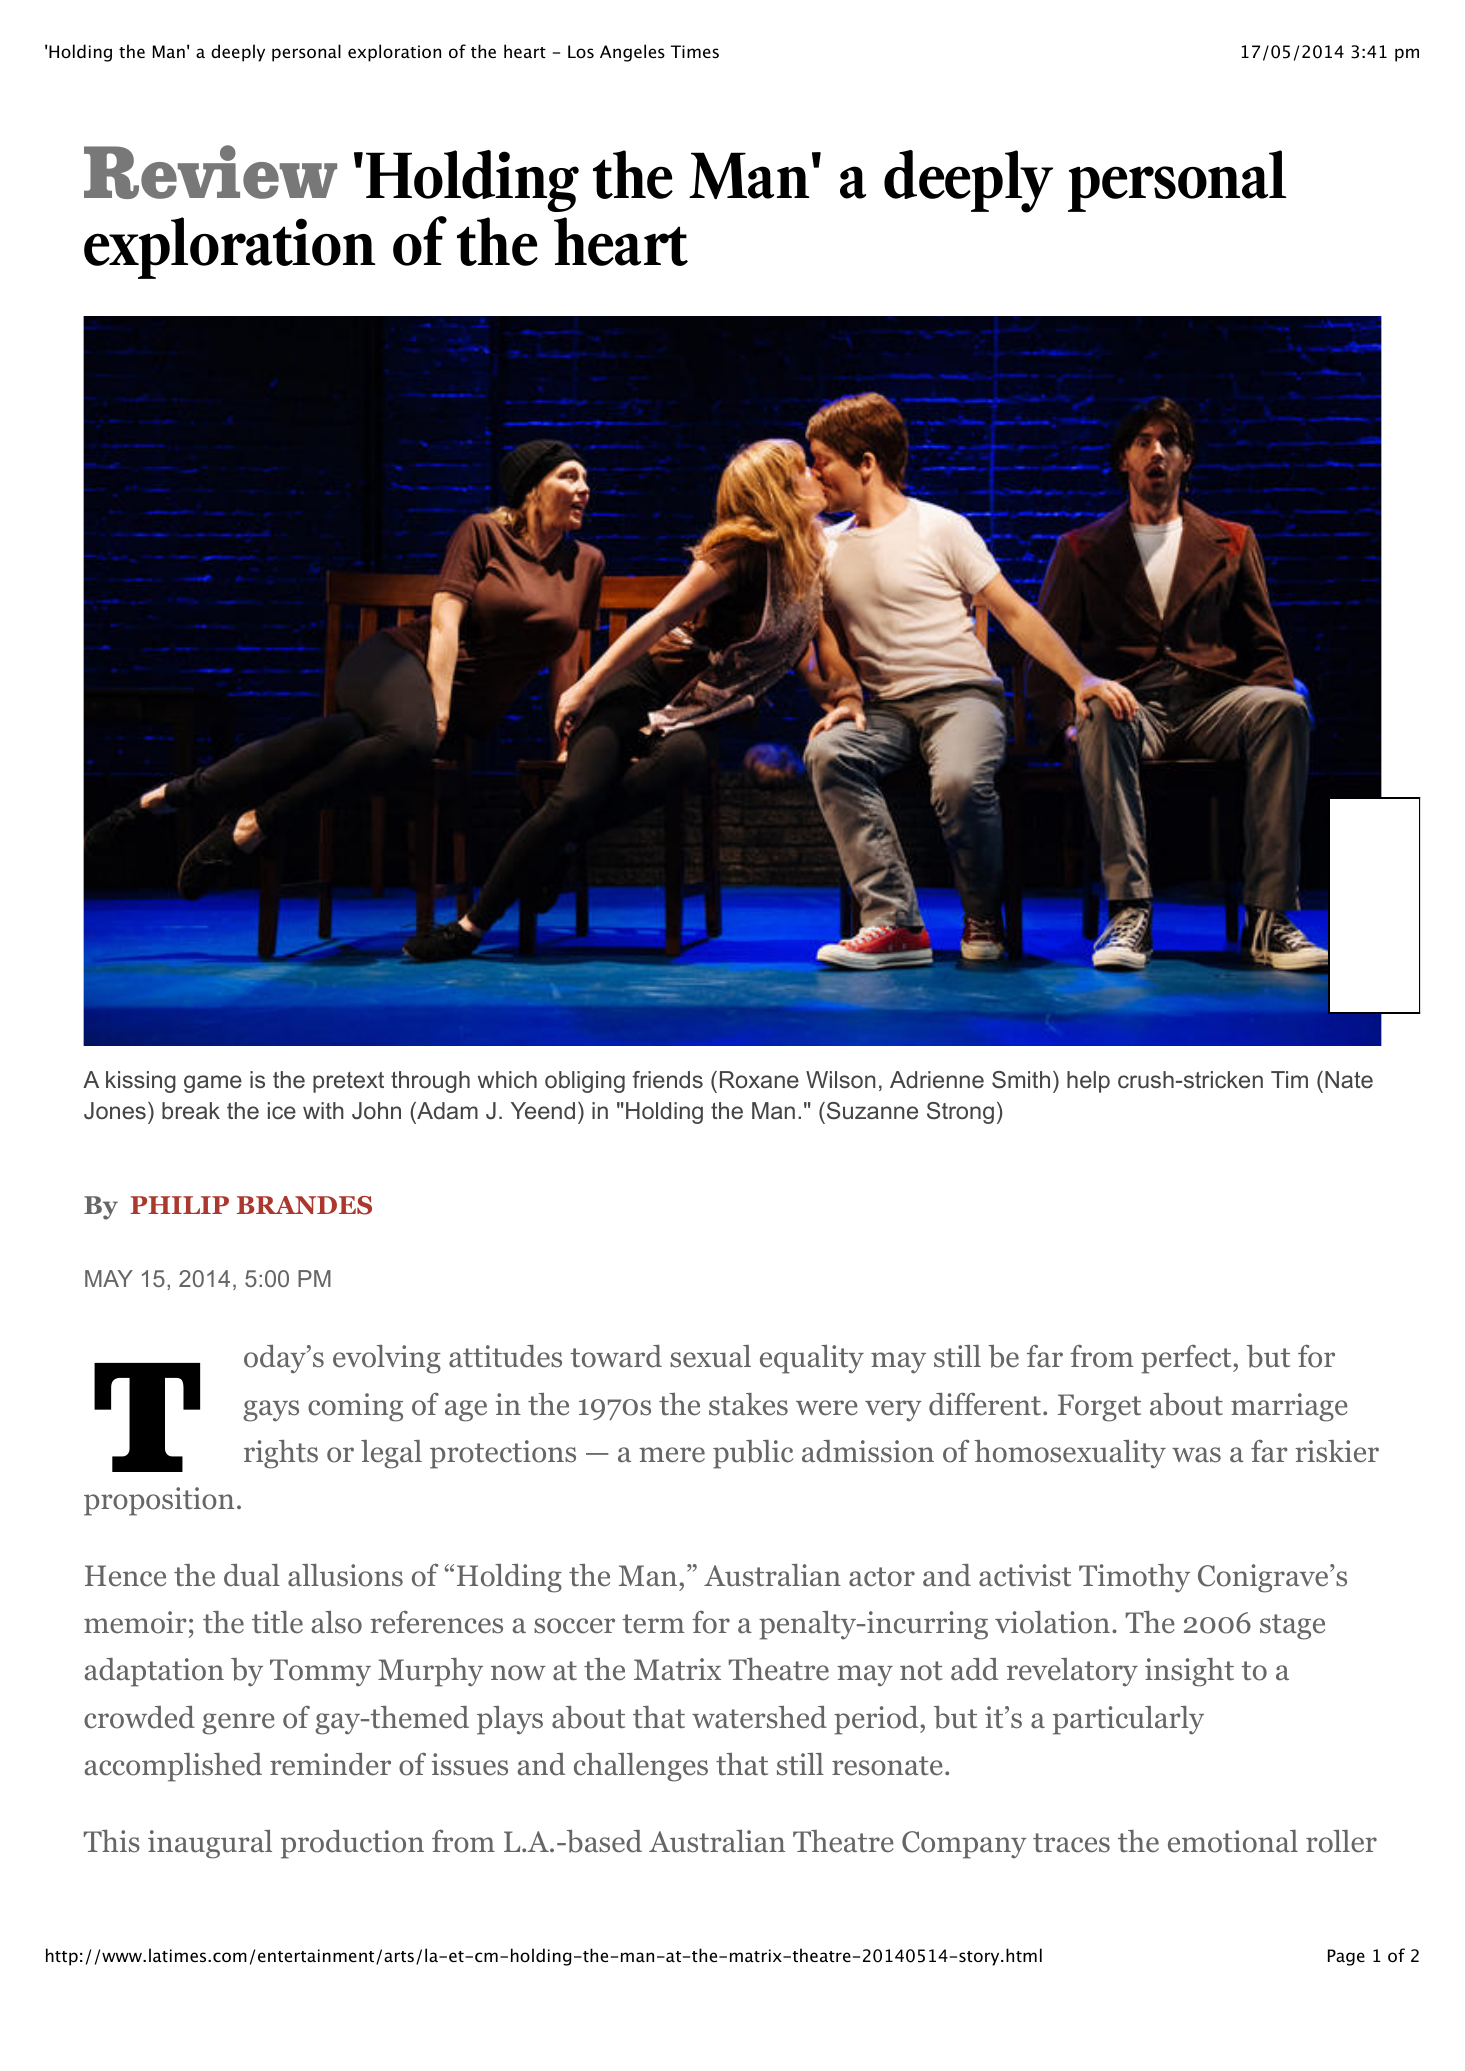  Describe the element at coordinates (210, 172) in the page. I see `Review` at that location.
